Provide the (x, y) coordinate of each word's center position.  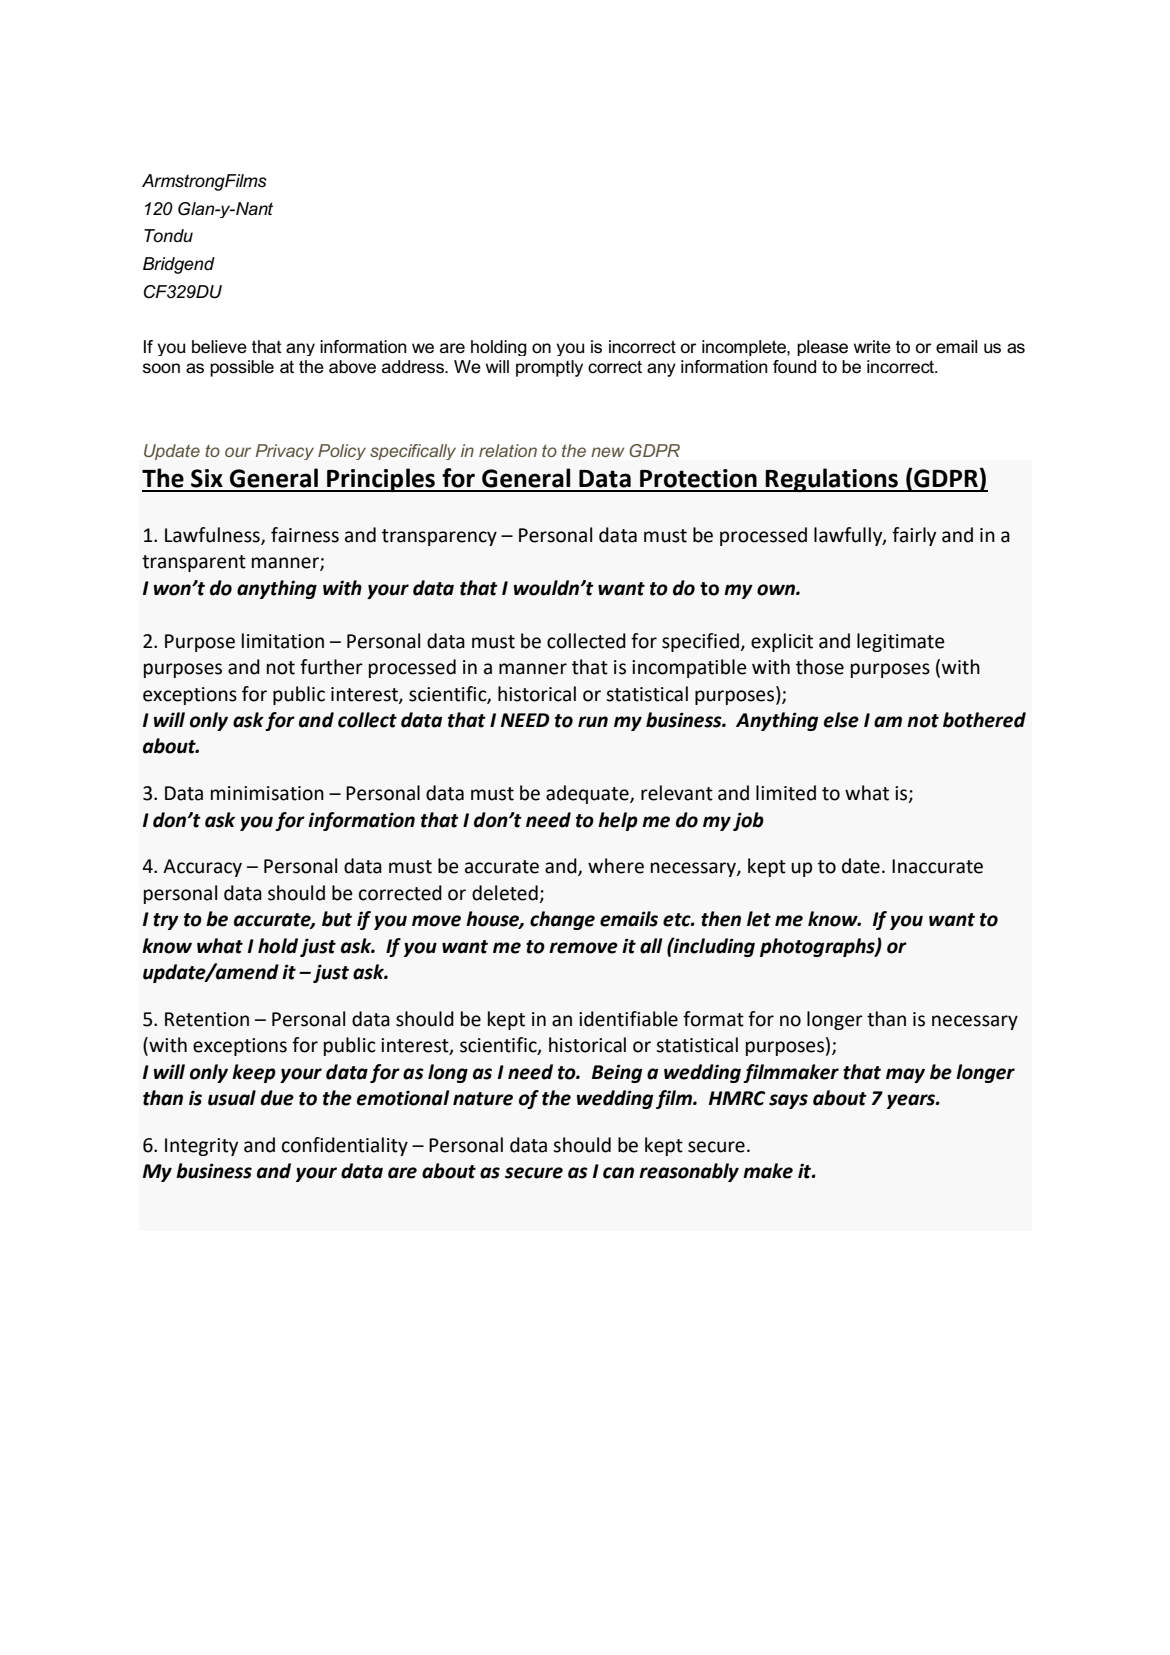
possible (242, 368)
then (721, 919)
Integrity (201, 1147)
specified (700, 642)
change (562, 920)
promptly (549, 368)
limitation (283, 641)
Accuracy (202, 868)
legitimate (900, 642)
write (872, 347)
